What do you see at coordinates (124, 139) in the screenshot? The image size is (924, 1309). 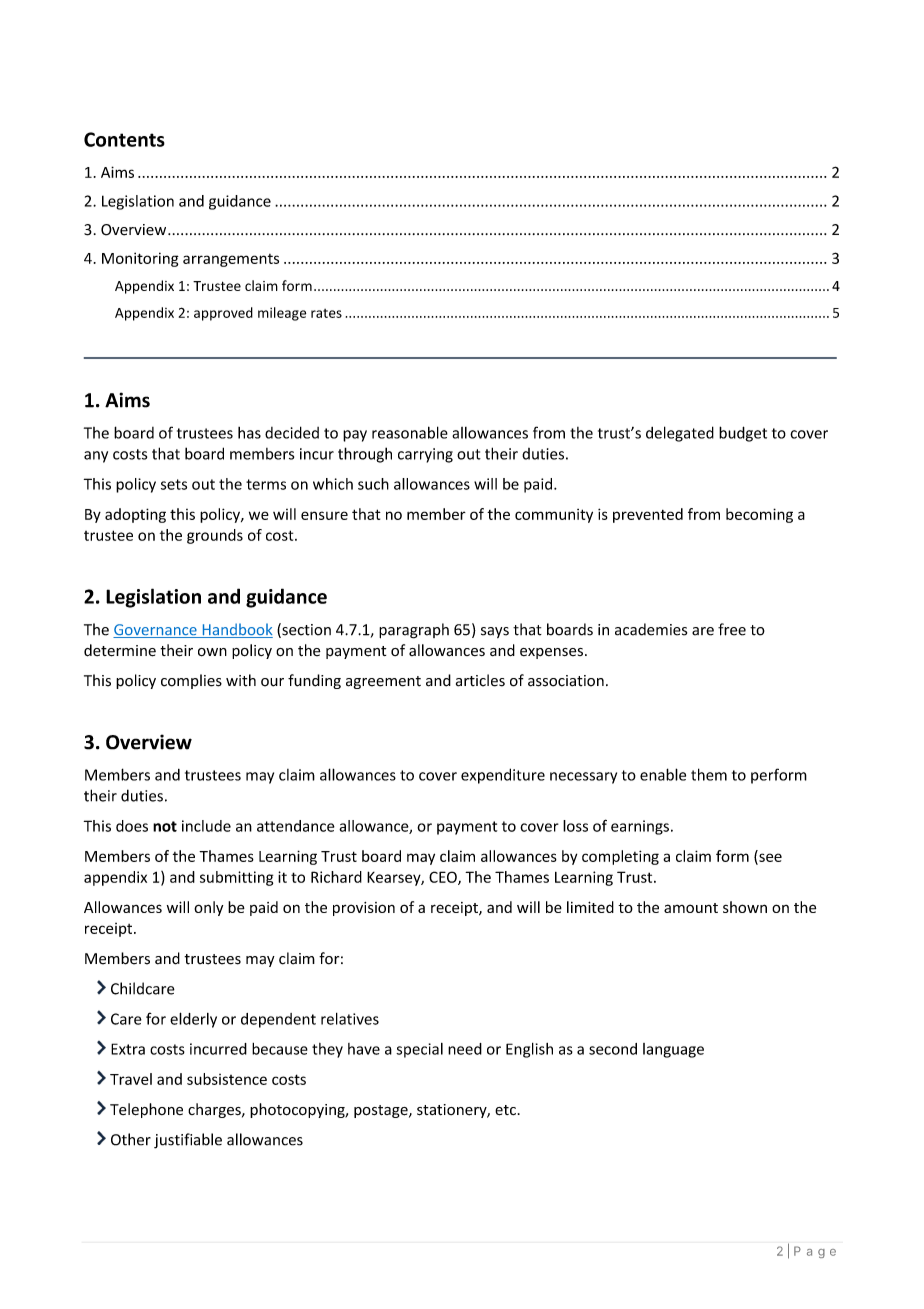 I see `Contents` at bounding box center [124, 139].
